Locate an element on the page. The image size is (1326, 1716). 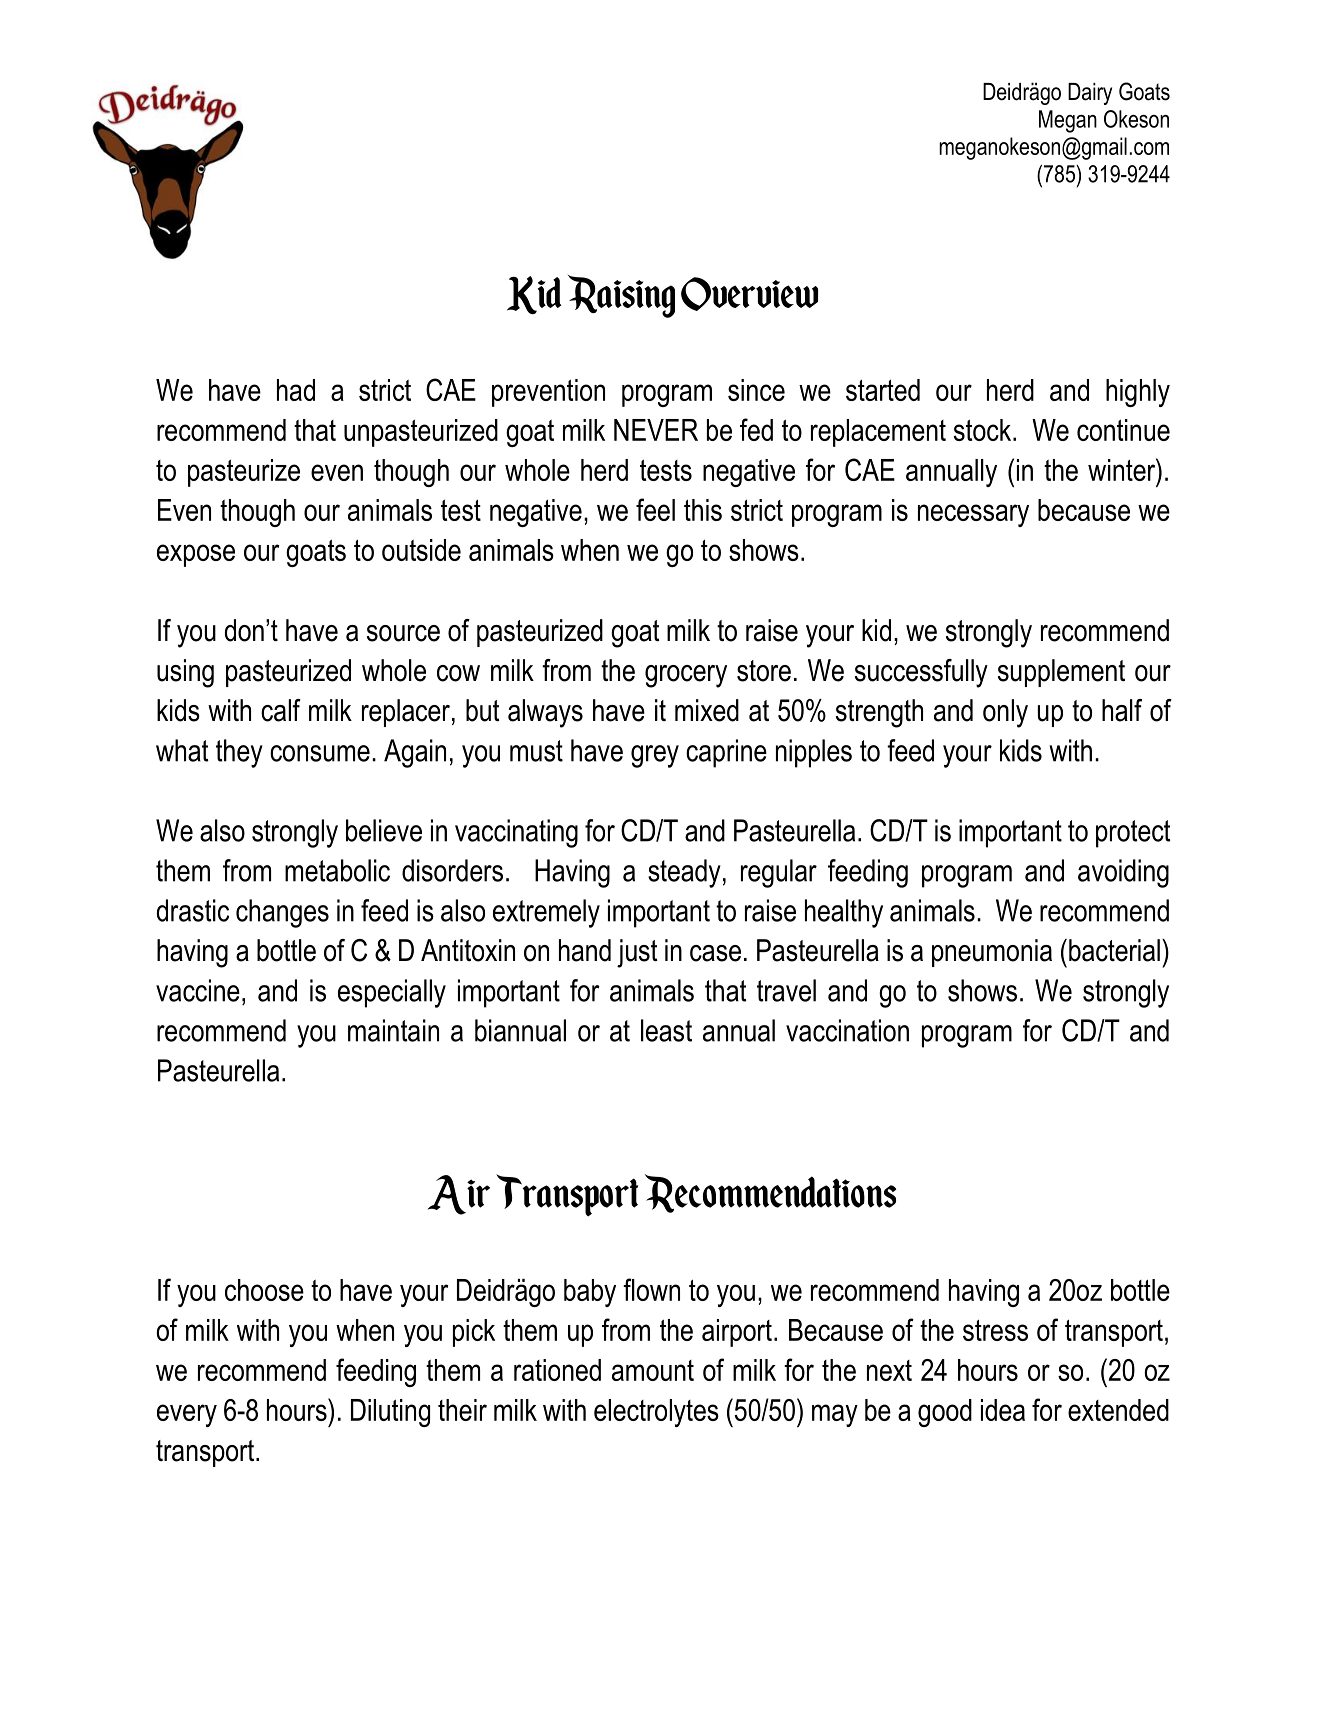
expose is located at coordinates (196, 555).
